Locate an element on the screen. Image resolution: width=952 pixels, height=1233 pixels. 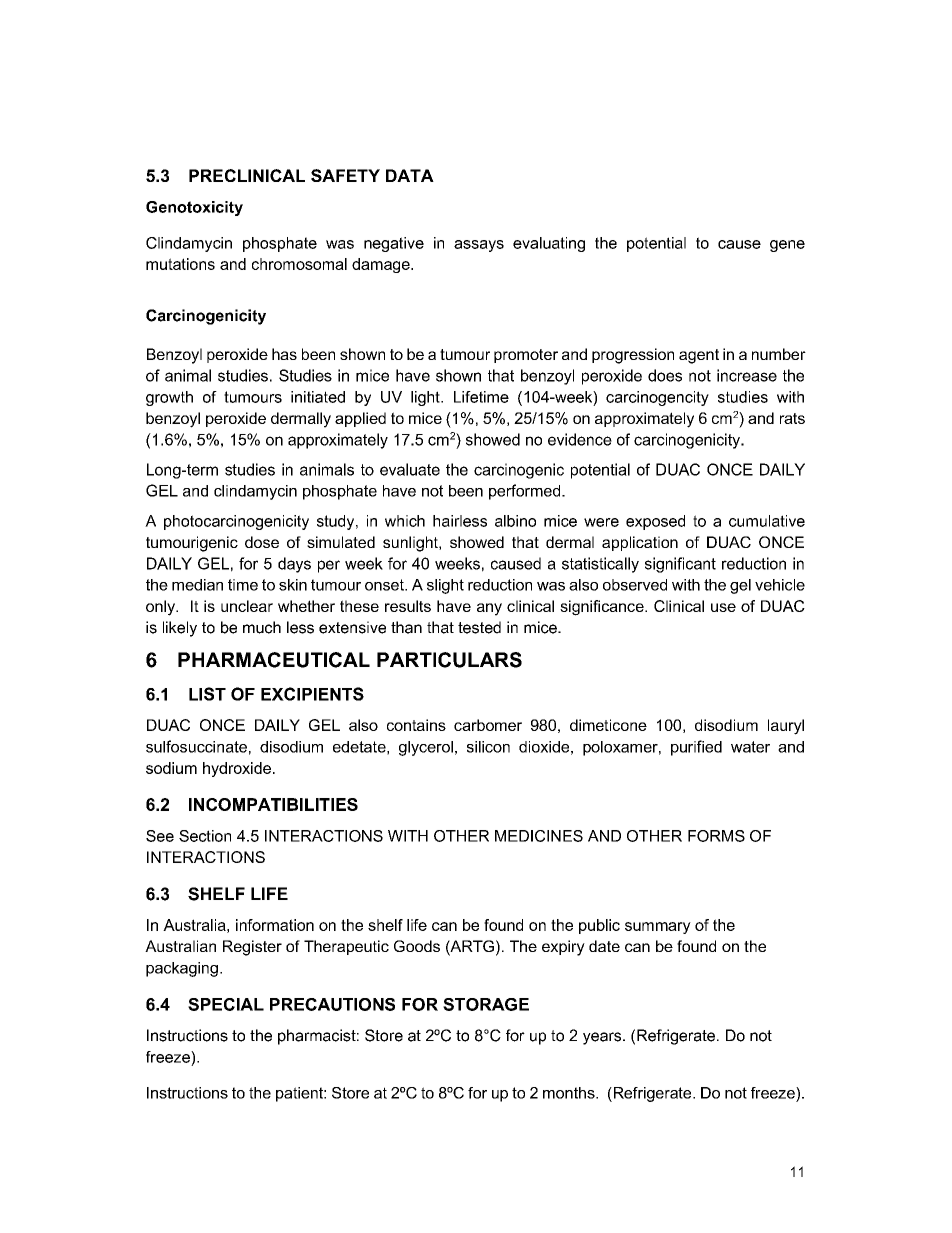
STORAGE is located at coordinates (486, 1004).
